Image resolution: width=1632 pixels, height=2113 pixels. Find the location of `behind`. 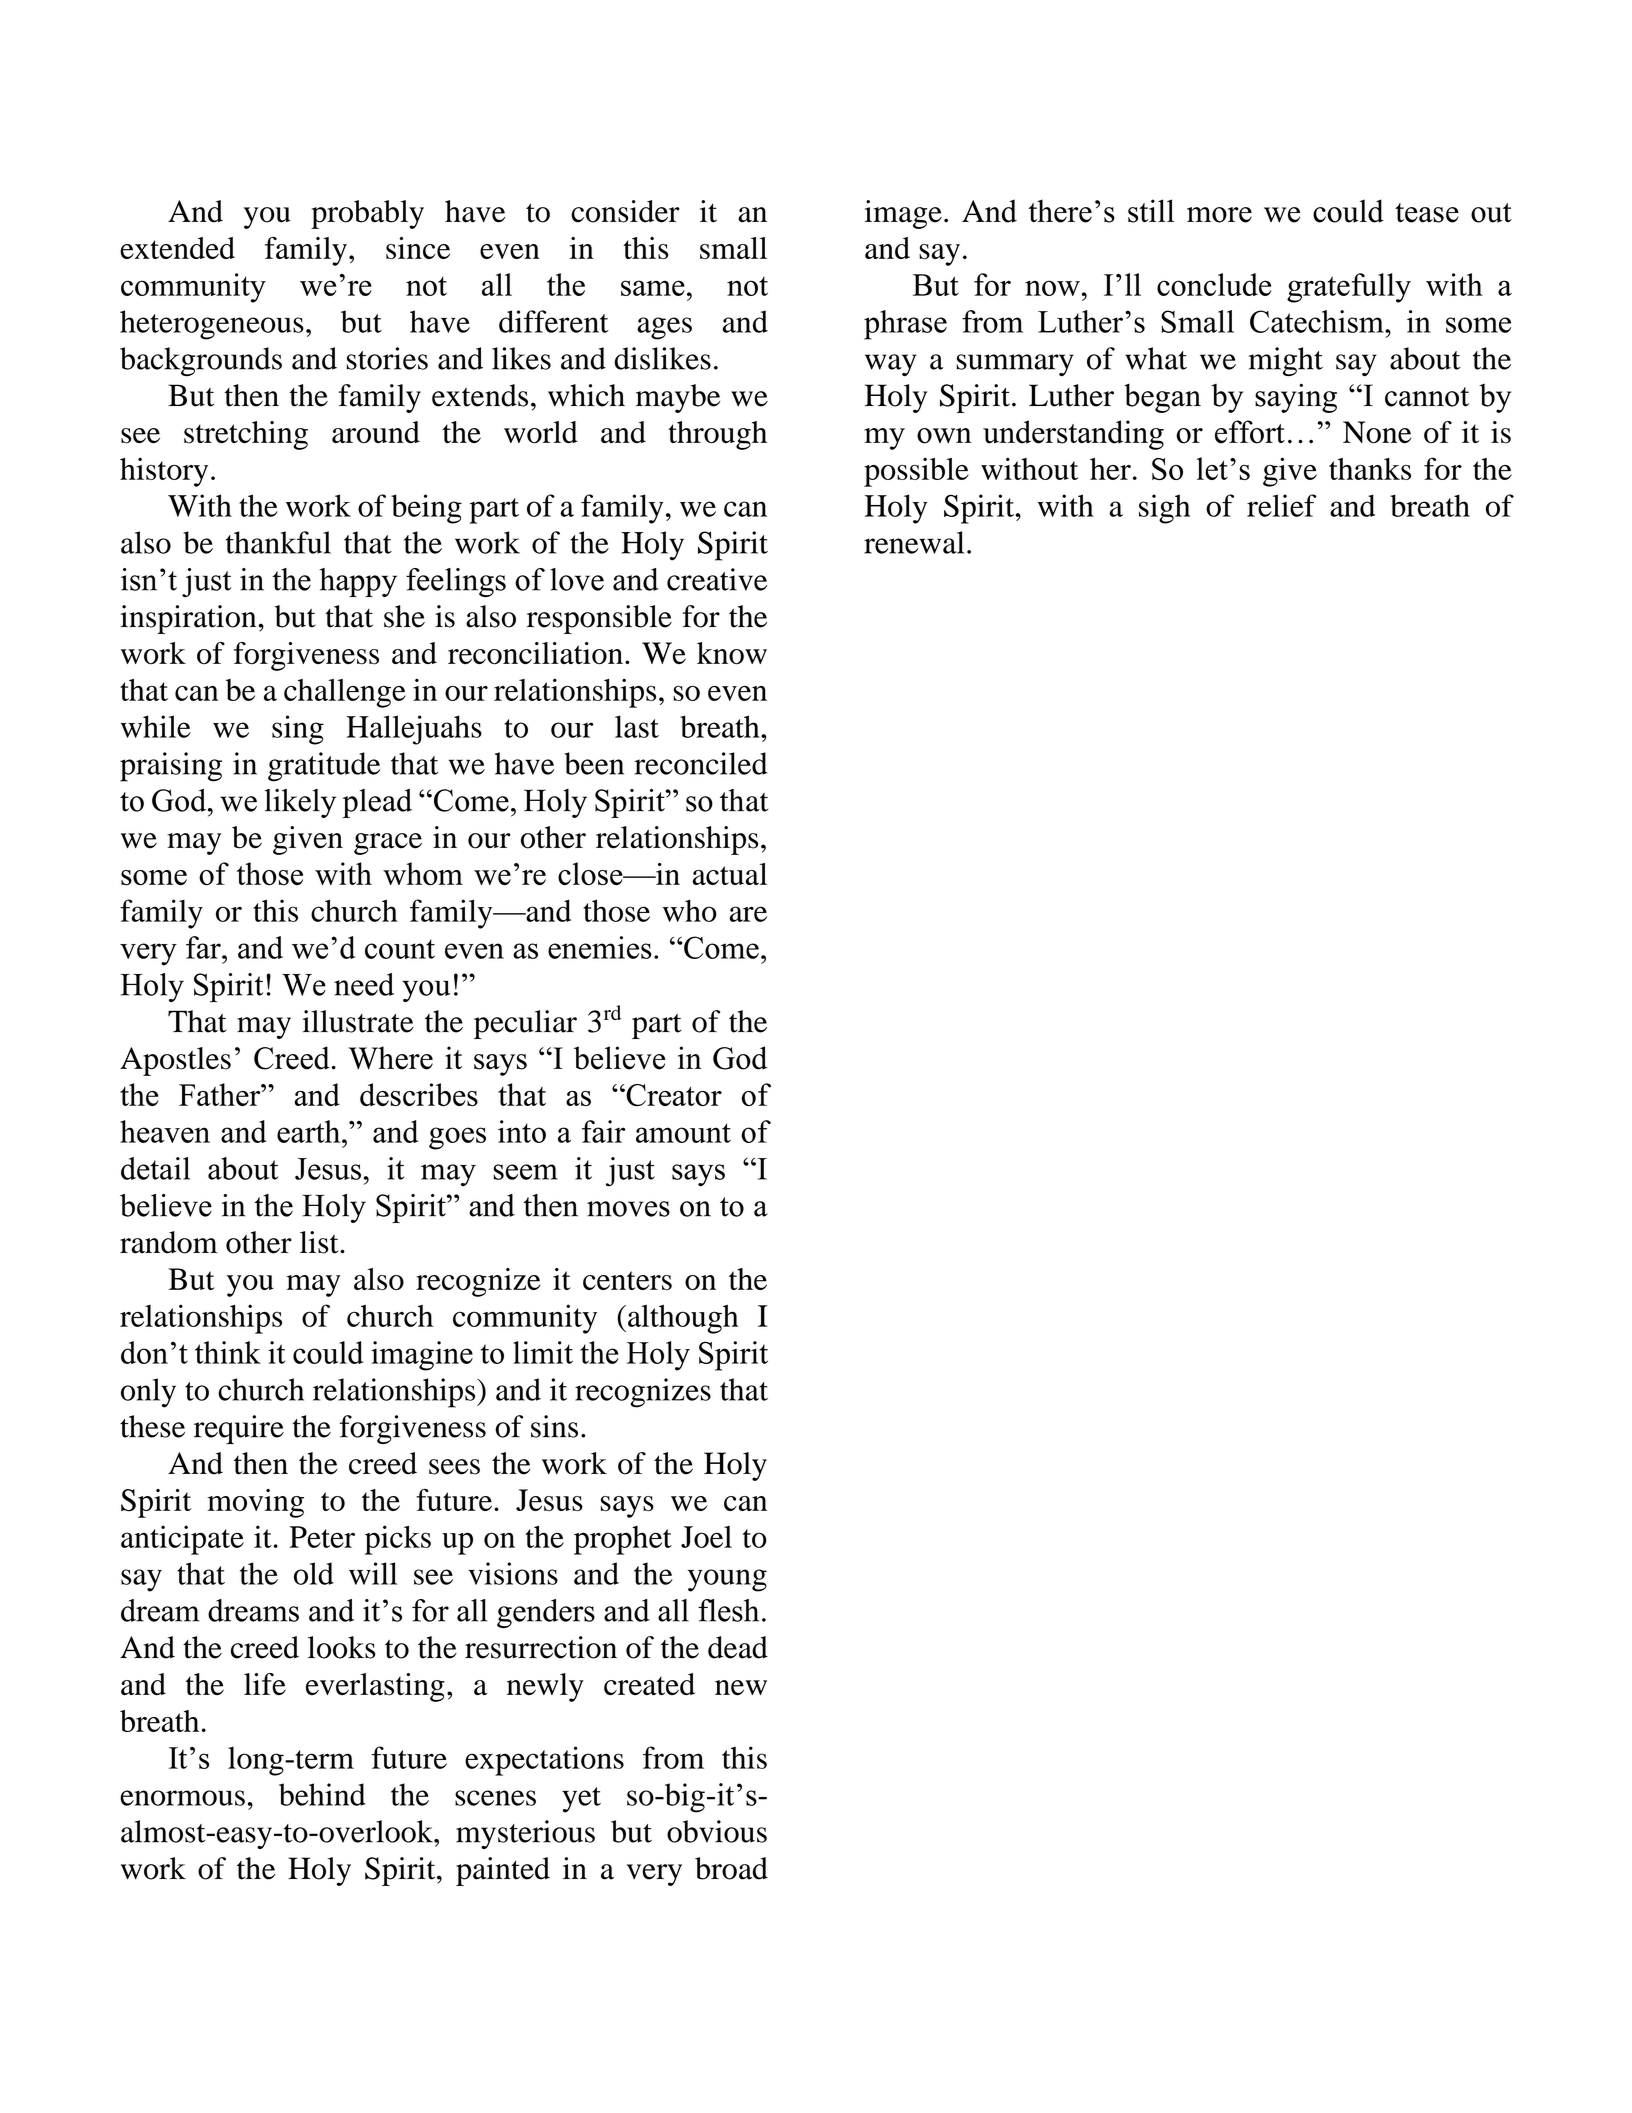

behind is located at coordinates (322, 1794).
